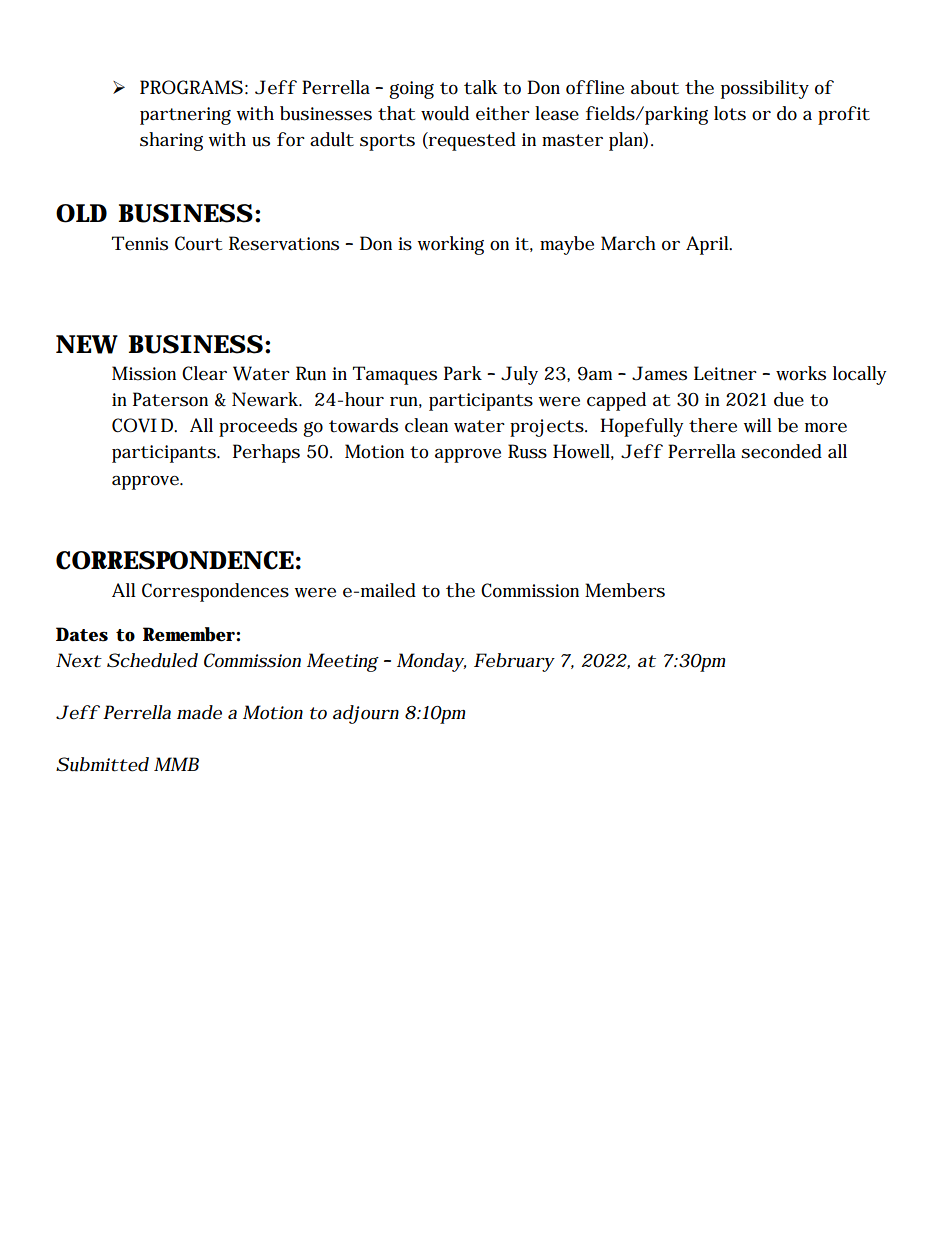  What do you see at coordinates (527, 451) in the page?
I see `Russ` at bounding box center [527, 451].
